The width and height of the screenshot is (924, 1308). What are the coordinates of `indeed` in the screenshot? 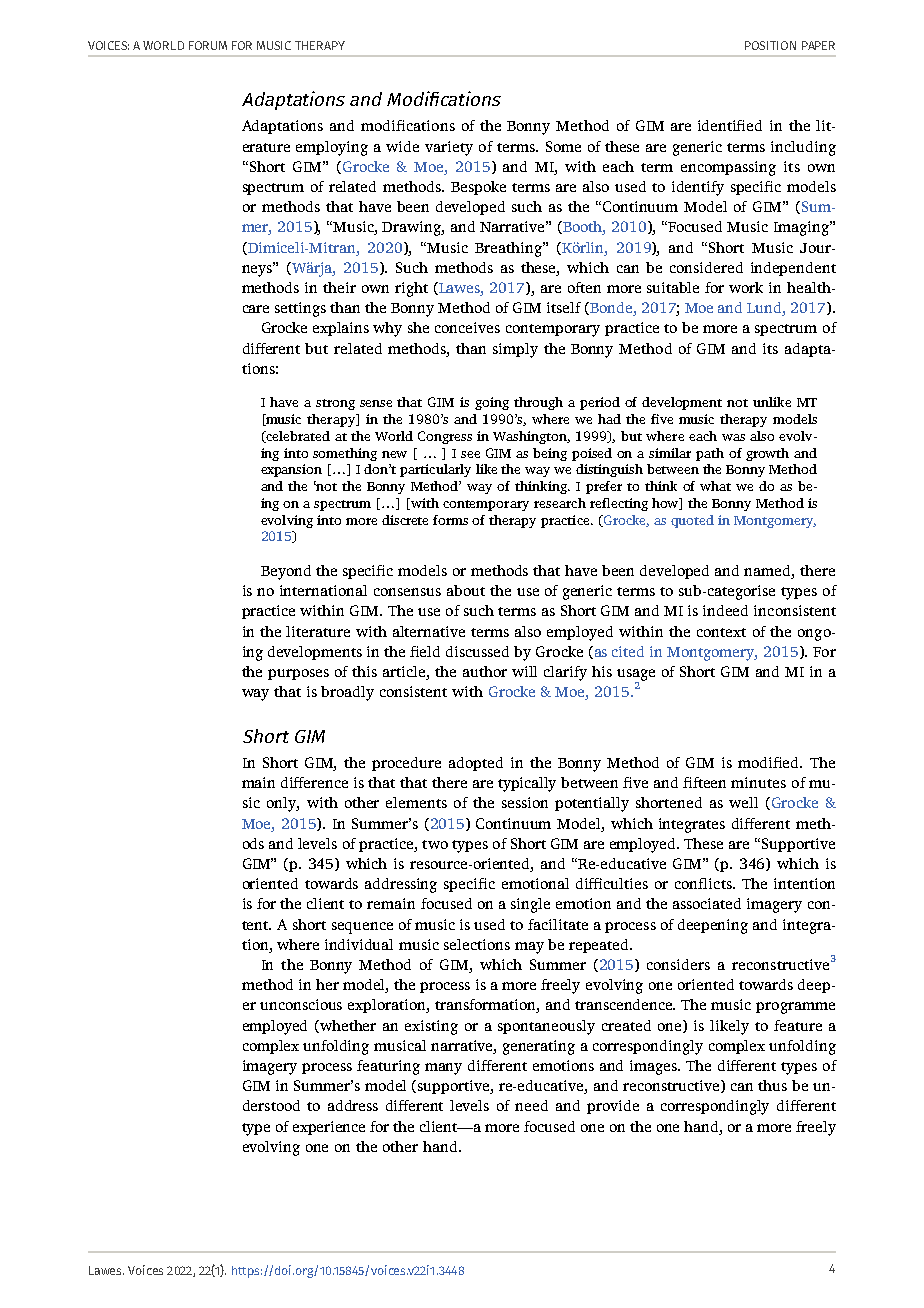 It's located at (725, 610).
